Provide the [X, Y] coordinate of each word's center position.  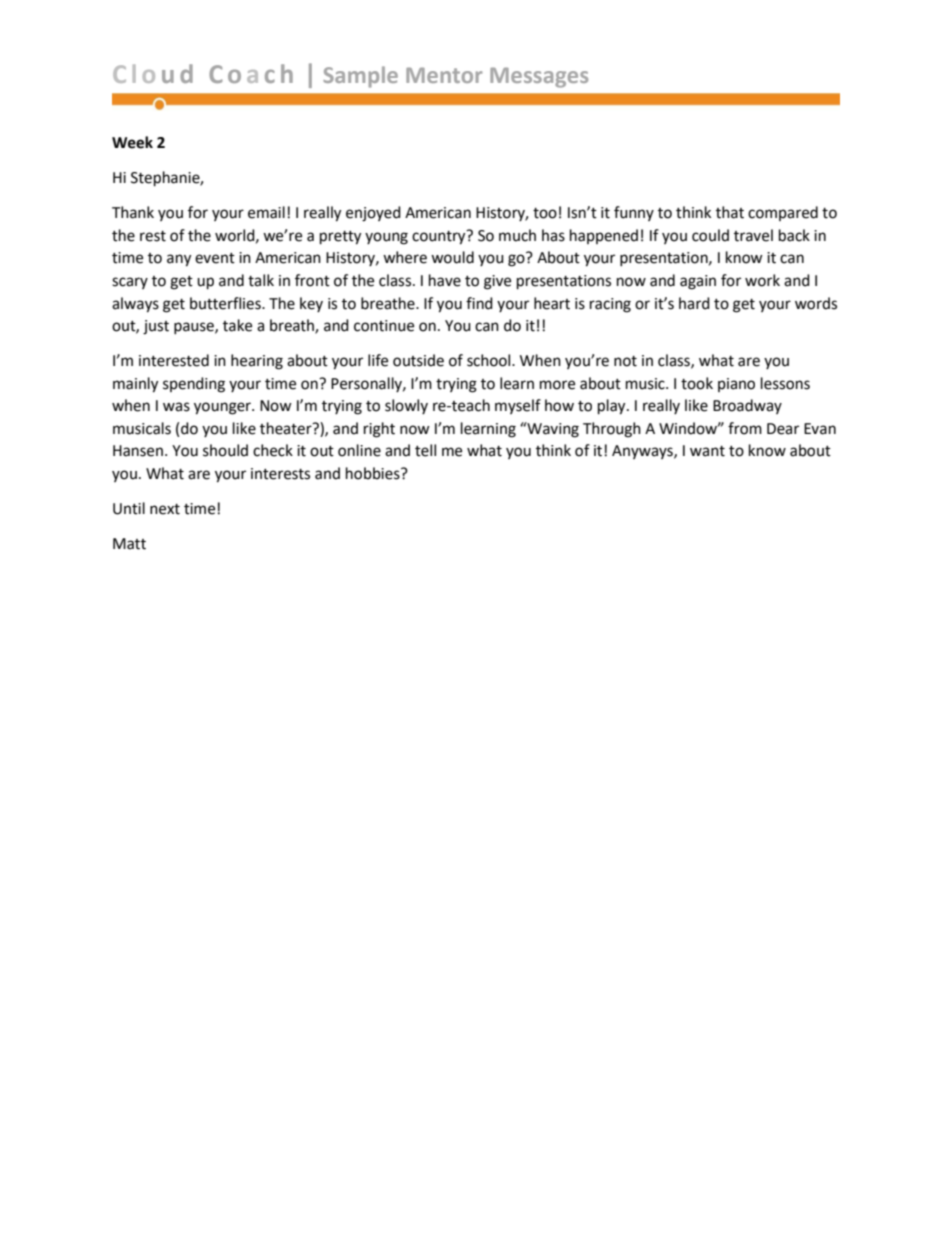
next [165, 509]
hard [694, 303]
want [707, 451]
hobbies [374, 473]
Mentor [444, 75]
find [479, 303]
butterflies [226, 303]
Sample [360, 77]
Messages [539, 77]
